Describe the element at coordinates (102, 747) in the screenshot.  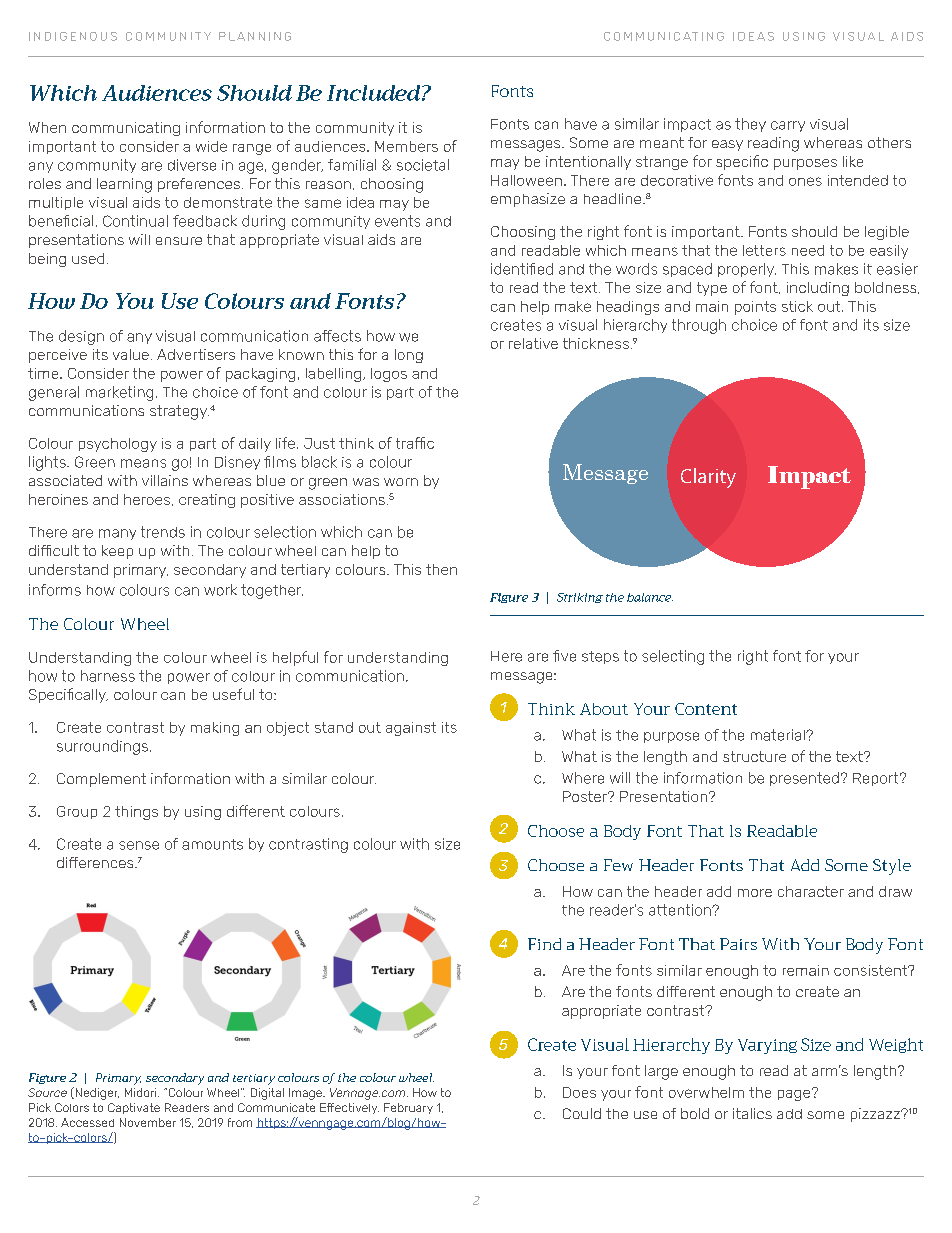
I see `surroundings` at that location.
